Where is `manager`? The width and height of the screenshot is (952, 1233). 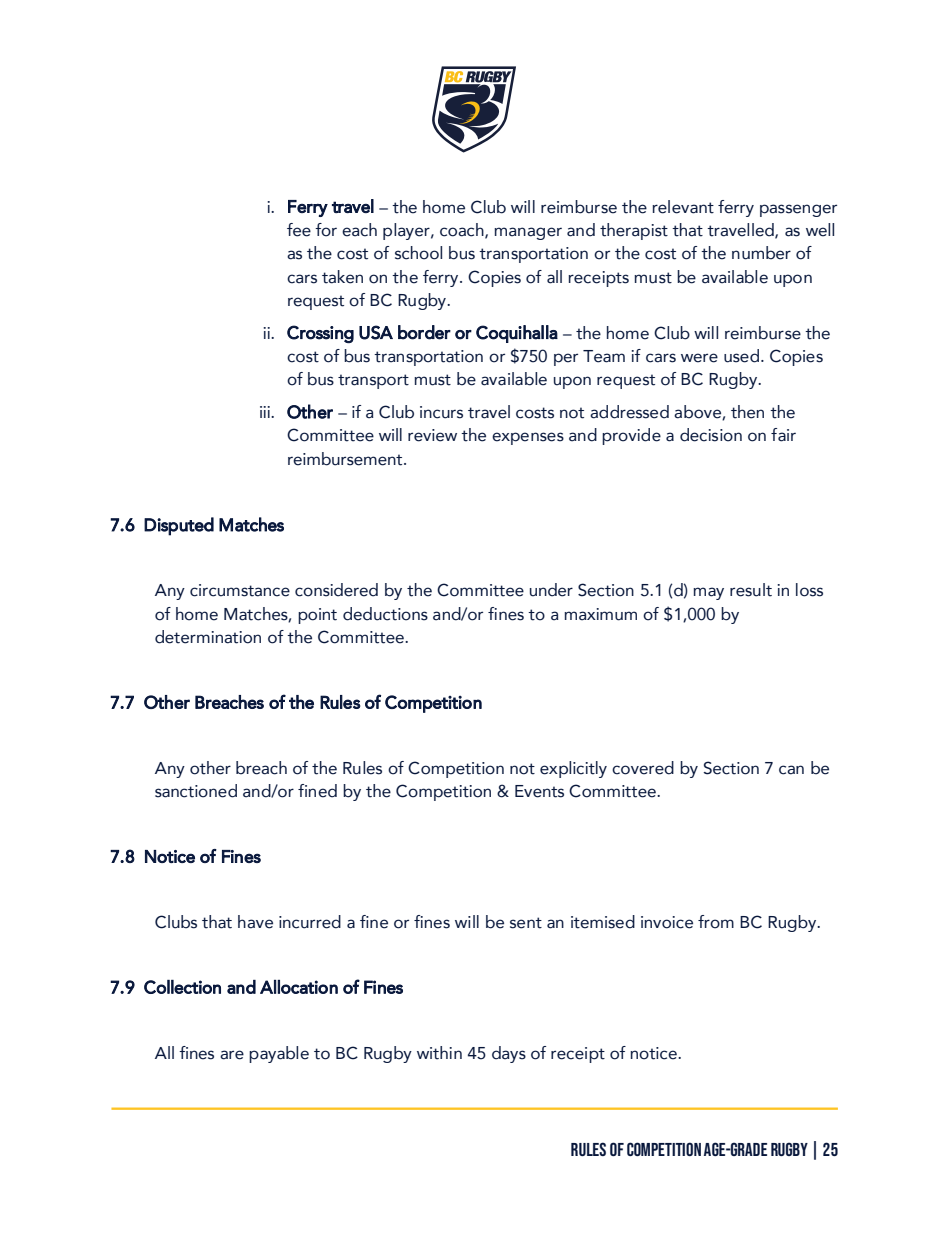
manager is located at coordinates (528, 233).
